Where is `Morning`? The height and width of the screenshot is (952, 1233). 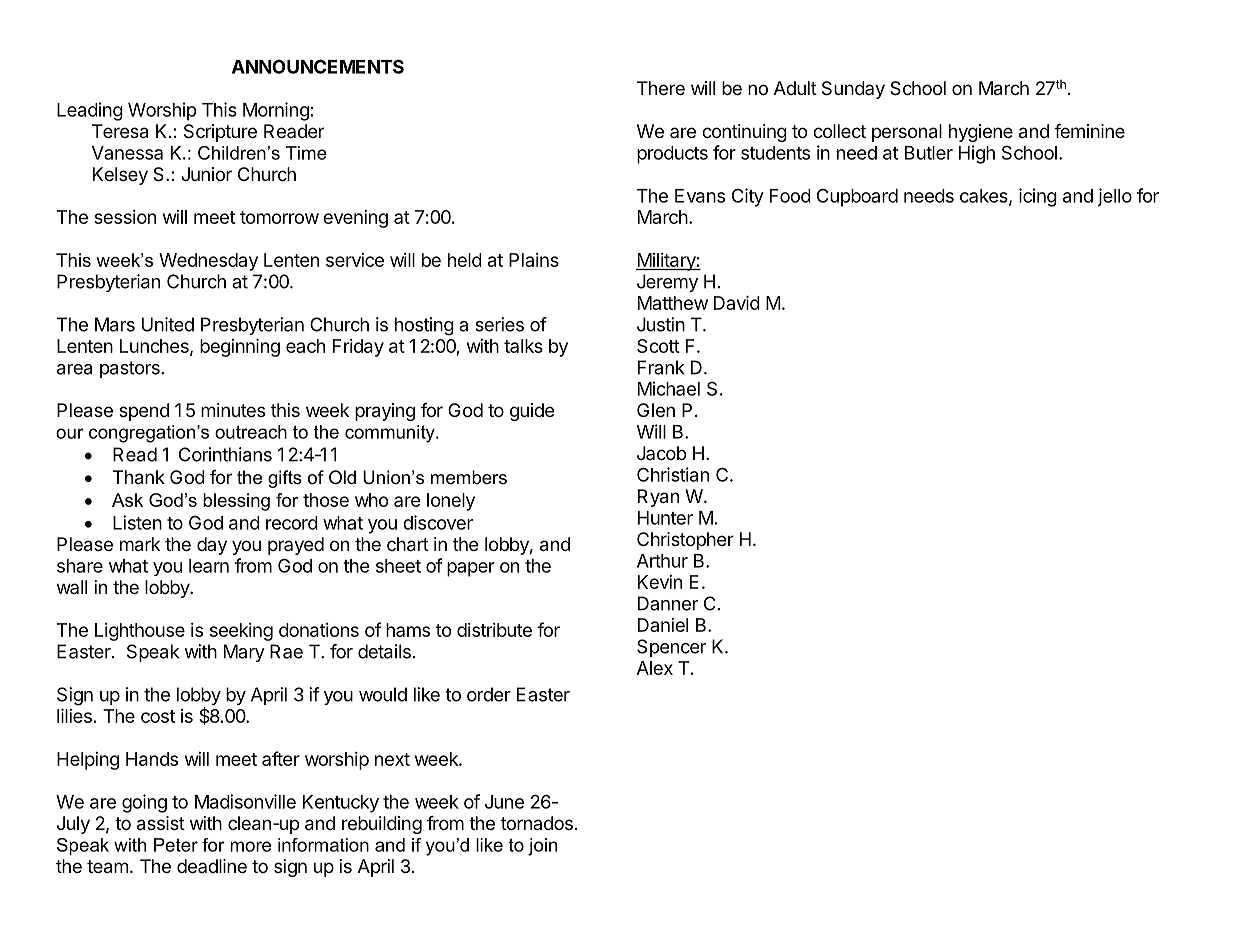
Morning is located at coordinates (276, 111).
